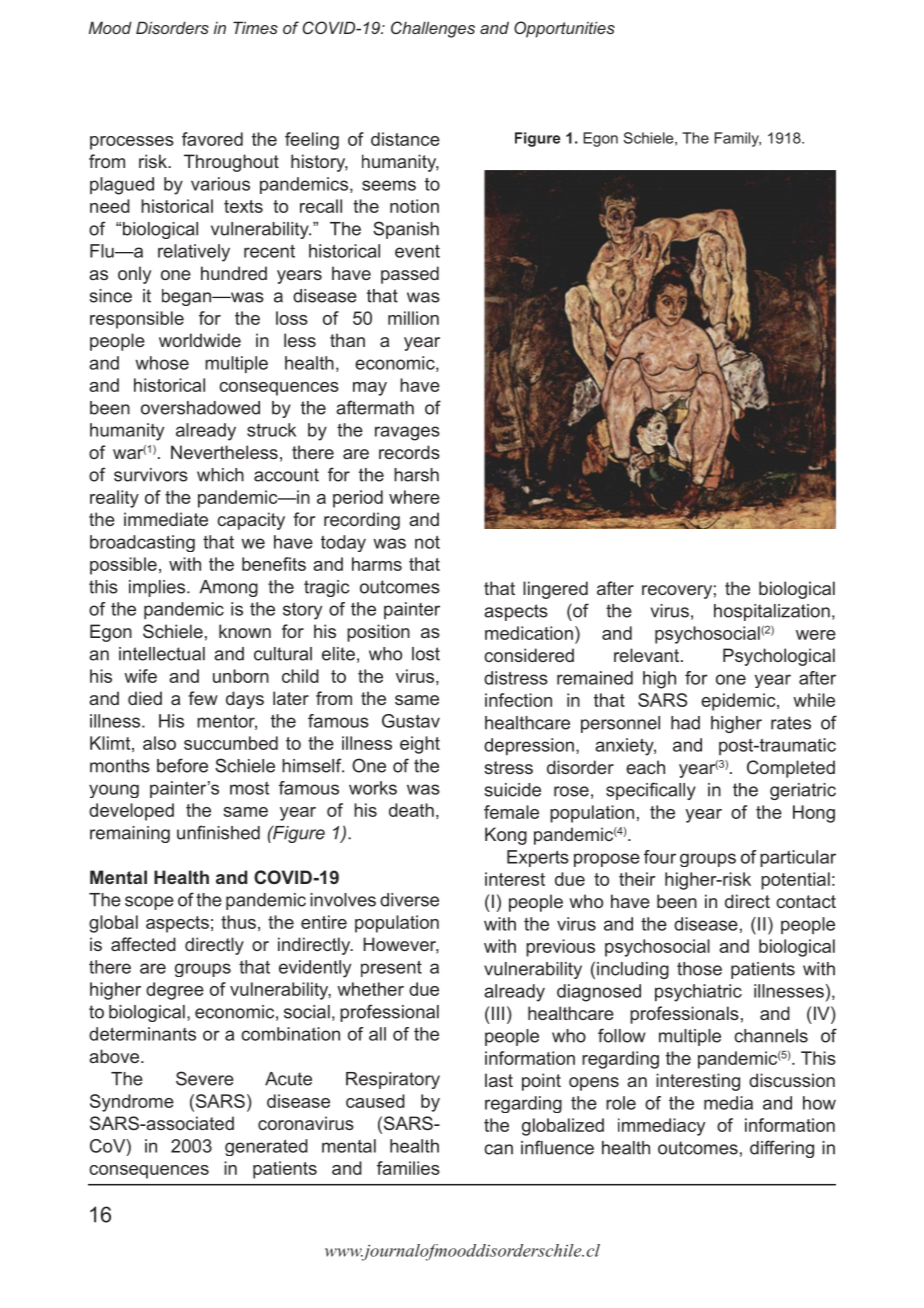 This screenshot has width=924, height=1308. I want to click on Opportunities, so click(564, 29).
